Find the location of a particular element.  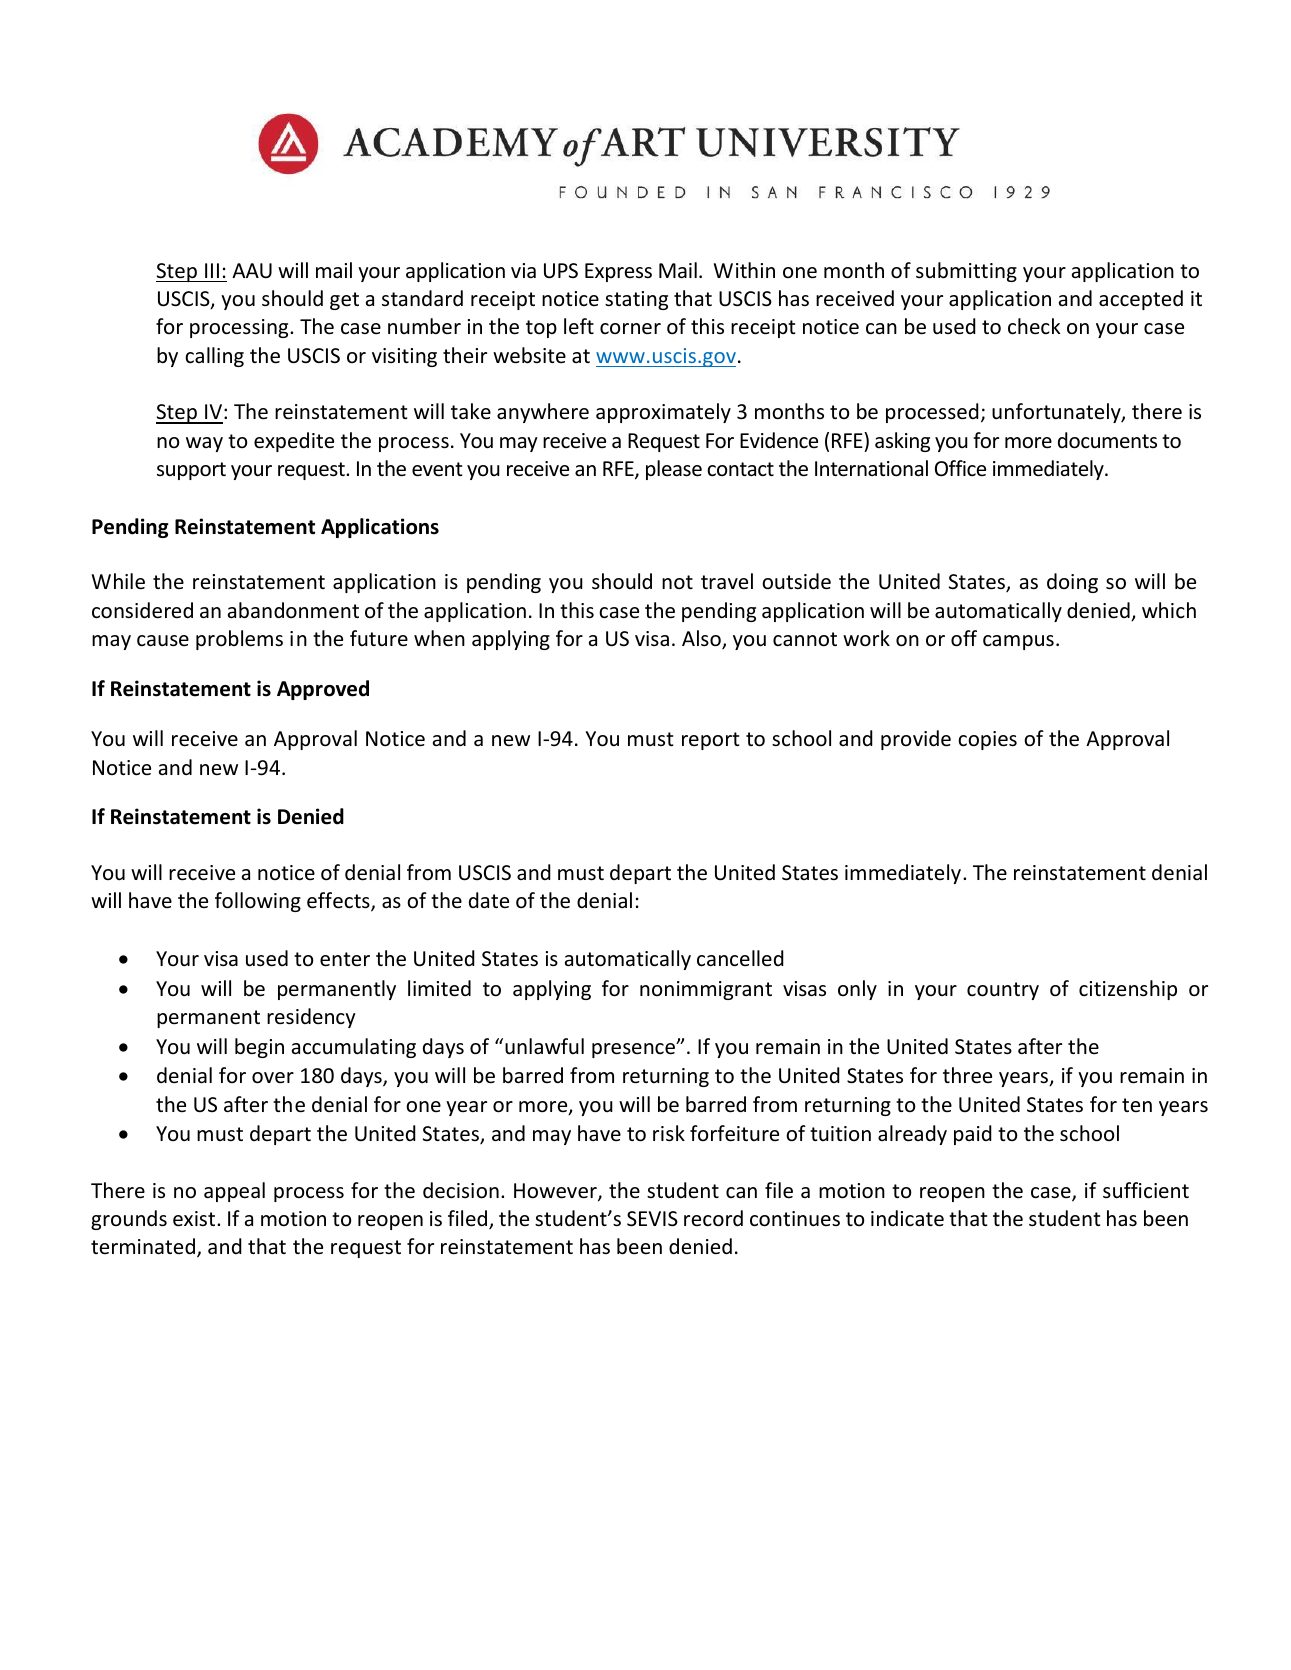

exist is located at coordinates (195, 1219).
